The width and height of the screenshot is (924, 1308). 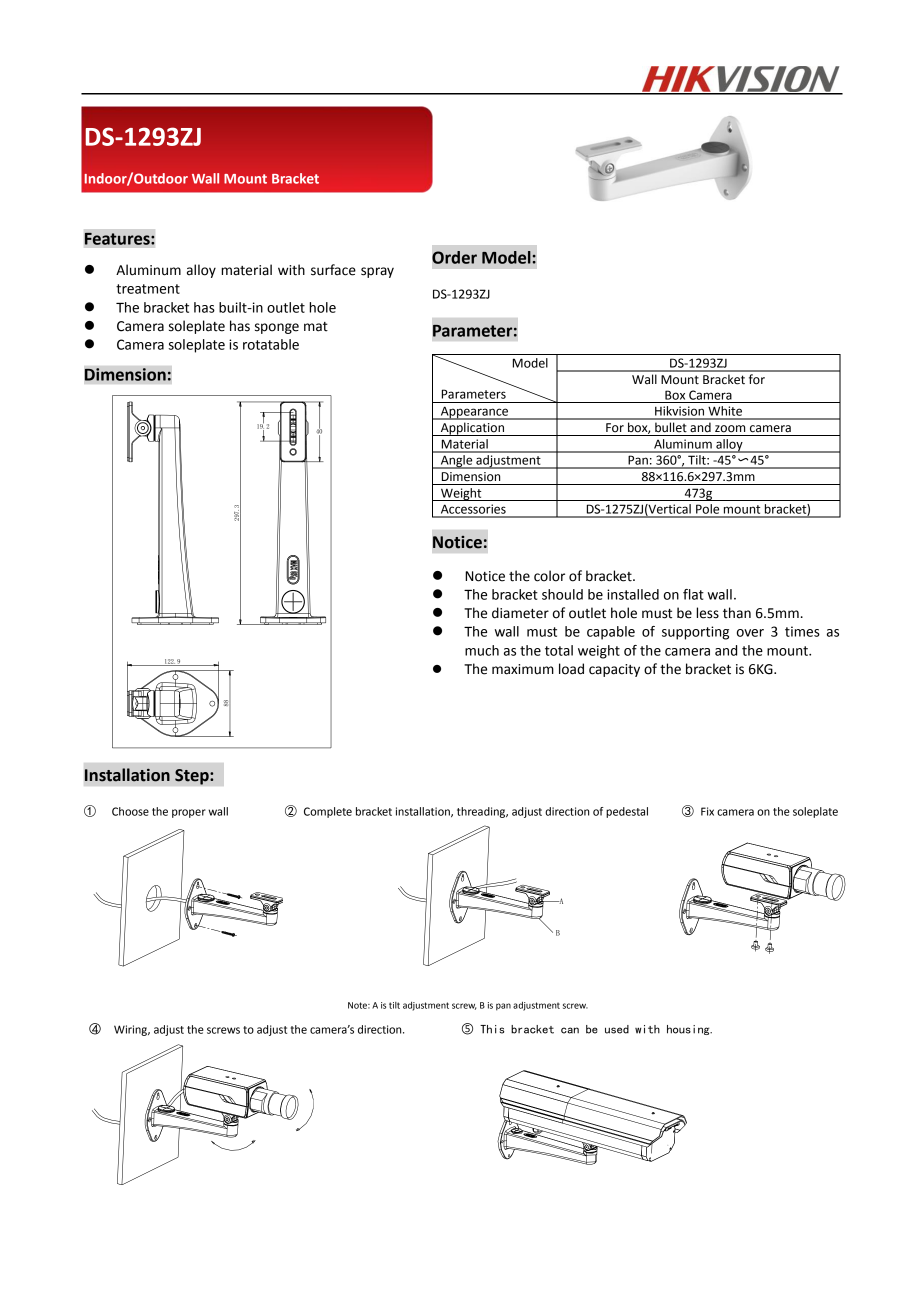 I want to click on color, so click(x=549, y=576).
